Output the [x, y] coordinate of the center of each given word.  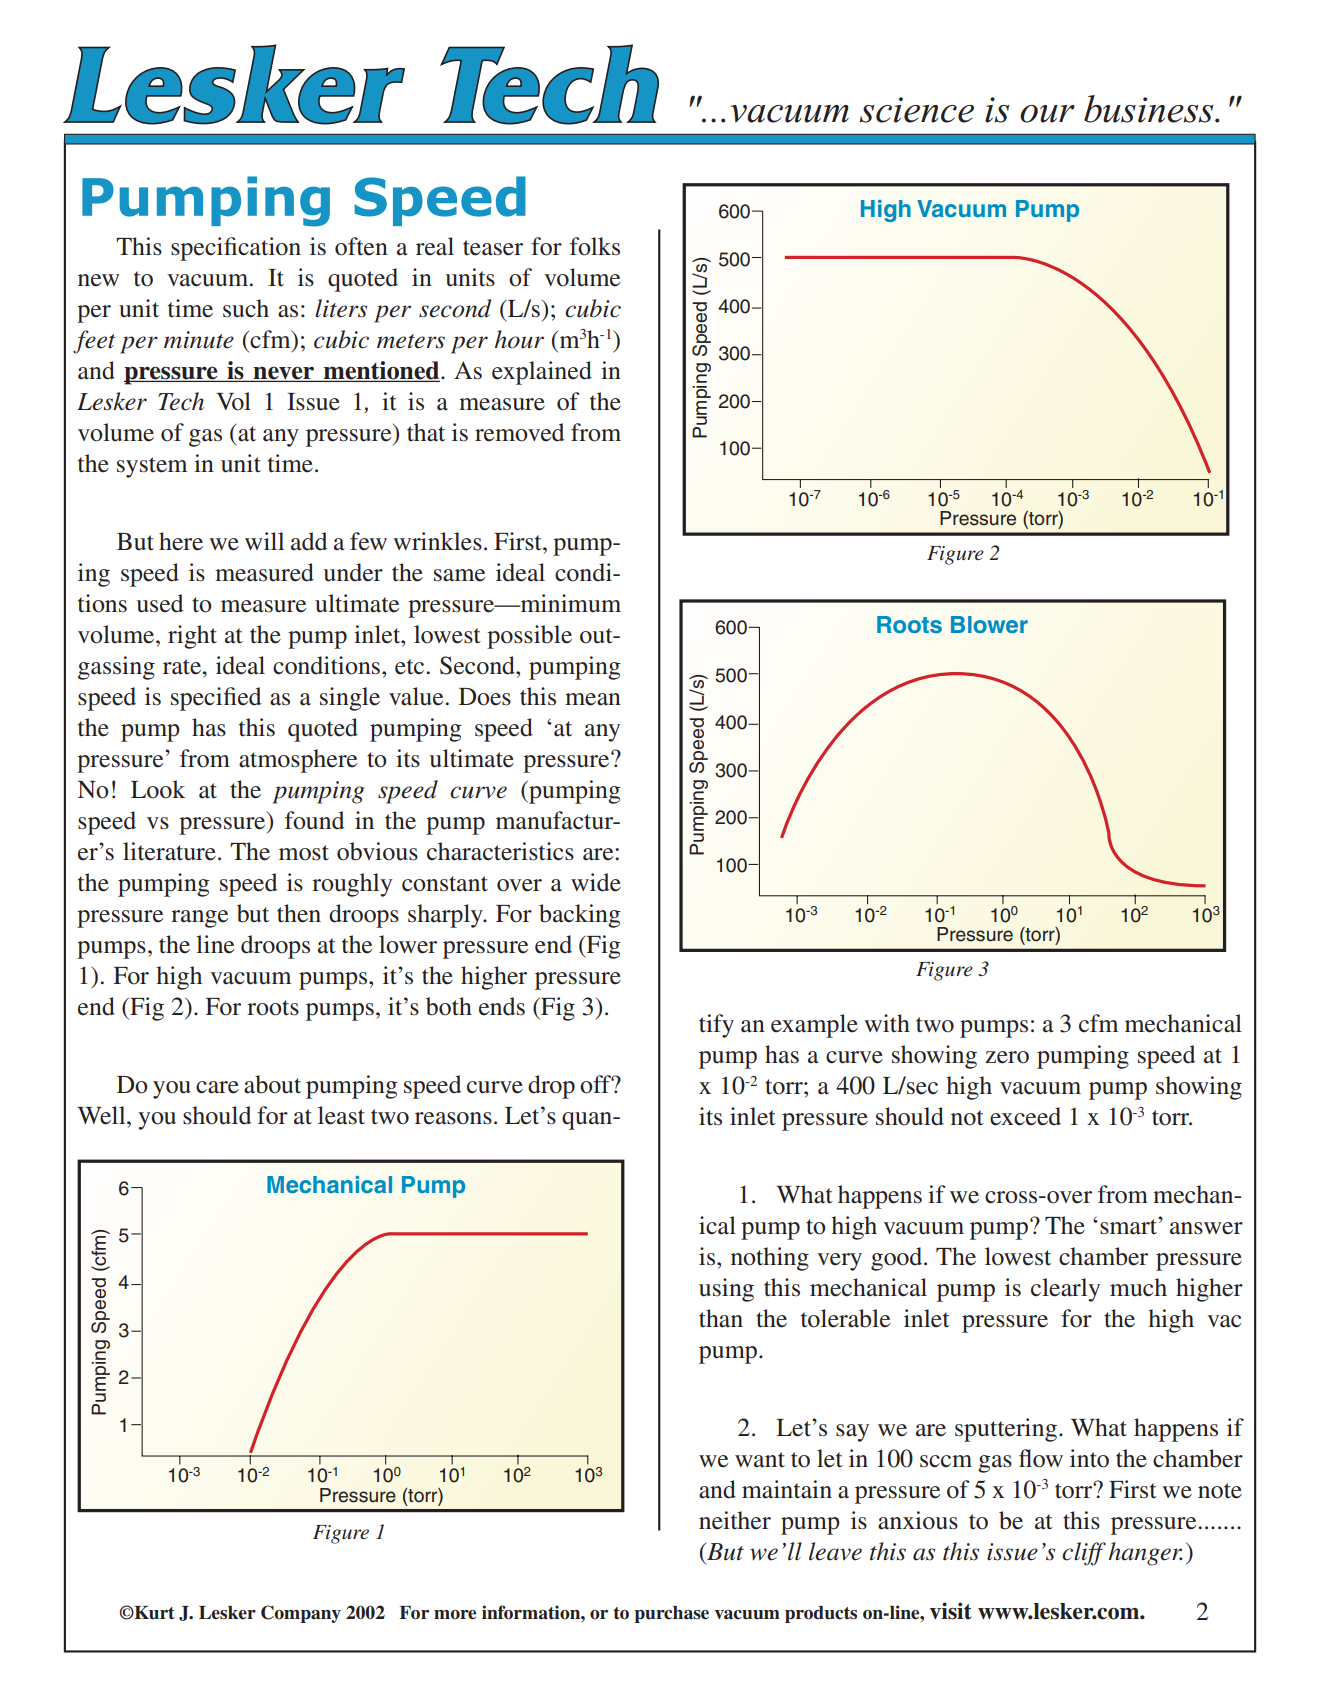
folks [595, 246]
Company [301, 1614]
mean [593, 699]
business [1150, 109]
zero [1007, 1057]
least [341, 1115]
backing [580, 916]
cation [269, 246]
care [217, 1087]
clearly [1065, 1290]
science [917, 110]
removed [519, 432]
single [350, 699]
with [887, 1023]
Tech [181, 401]
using [726, 1290]
